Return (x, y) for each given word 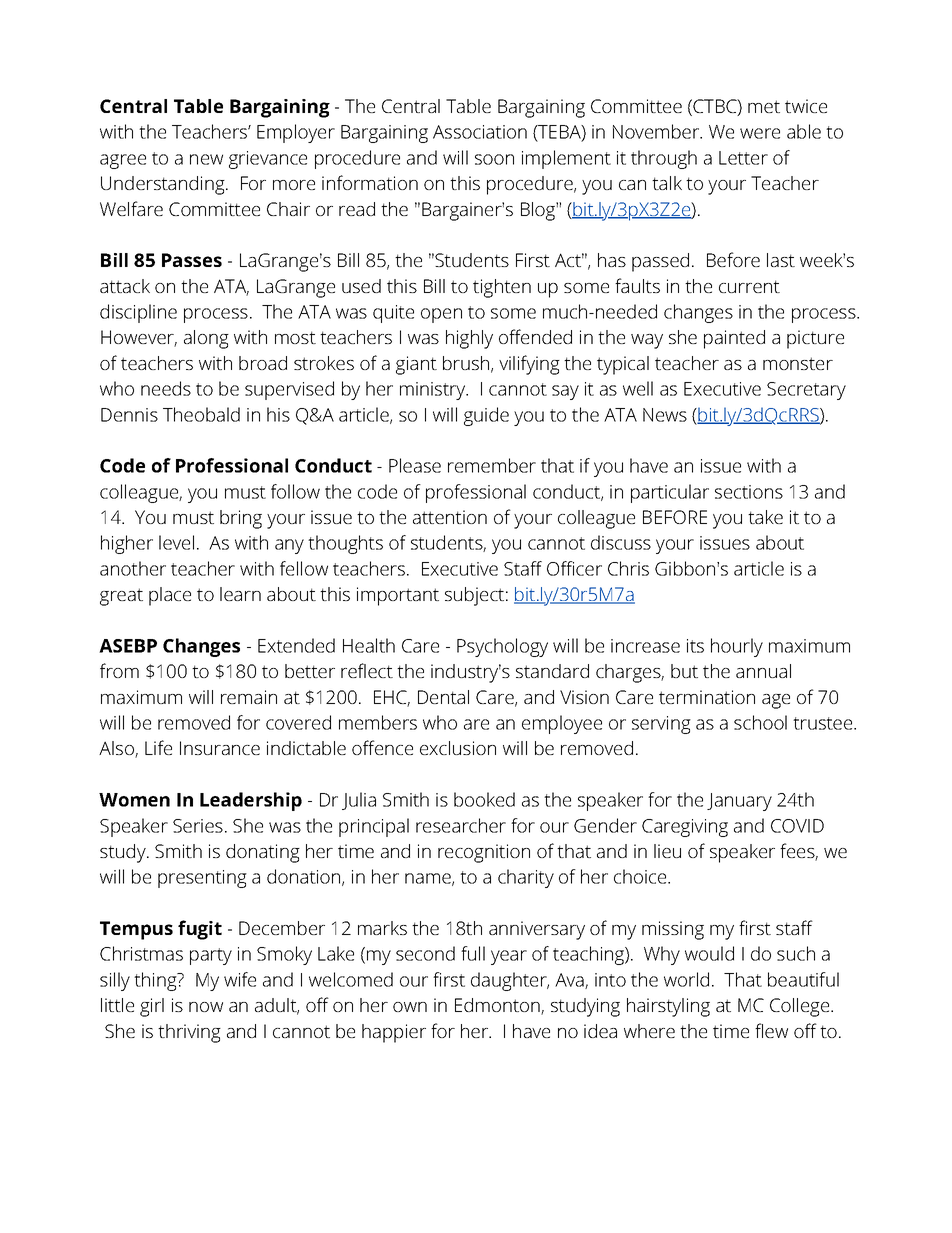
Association (480, 132)
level (176, 542)
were (760, 133)
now (206, 1007)
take (765, 517)
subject (474, 596)
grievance (268, 160)
